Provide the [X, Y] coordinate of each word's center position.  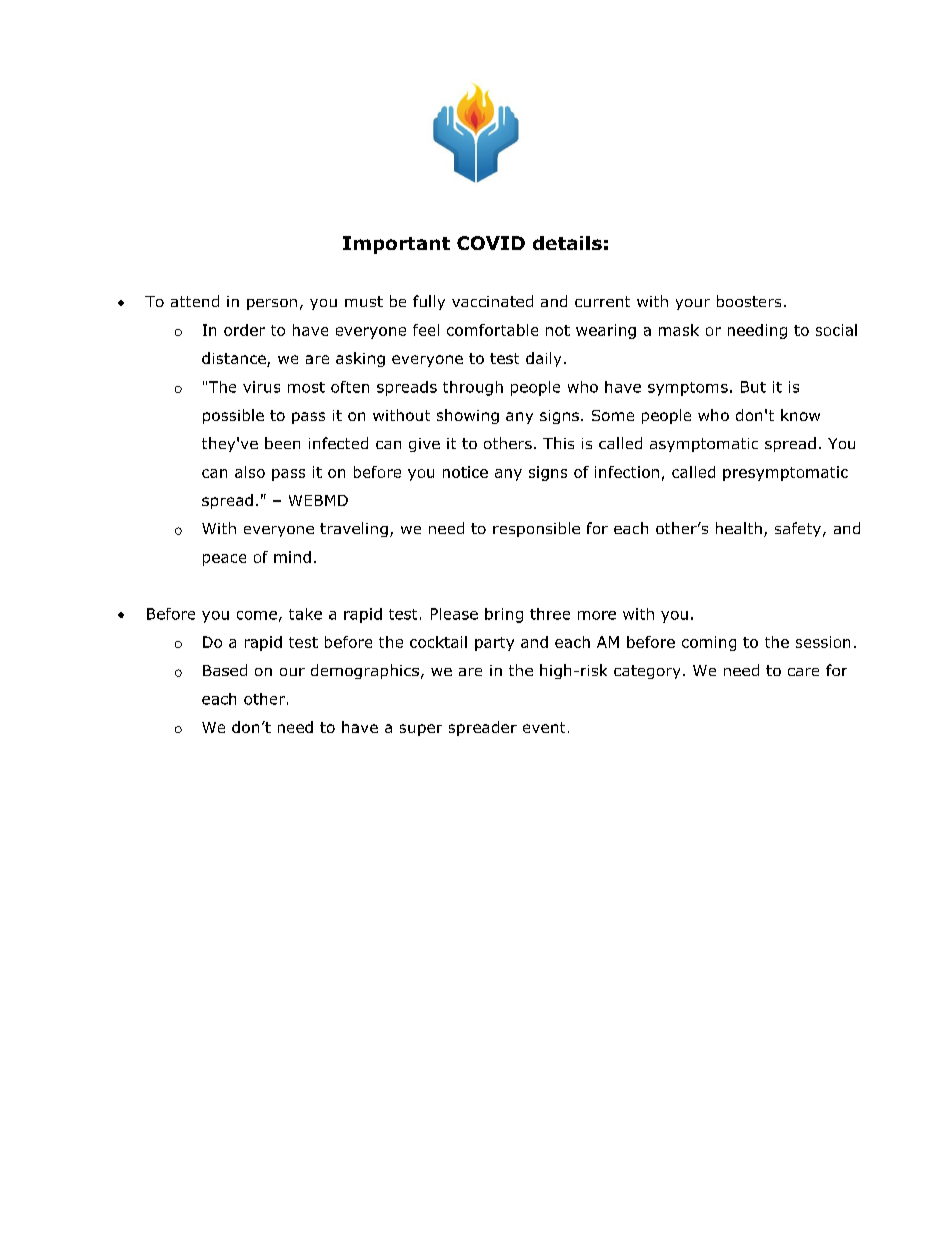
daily [543, 359]
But [753, 387]
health [739, 528]
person [272, 304]
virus [261, 387]
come [257, 615]
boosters [749, 301]
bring [504, 615]
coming [709, 643]
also [250, 472]
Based [225, 670]
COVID [491, 243]
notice [465, 472]
